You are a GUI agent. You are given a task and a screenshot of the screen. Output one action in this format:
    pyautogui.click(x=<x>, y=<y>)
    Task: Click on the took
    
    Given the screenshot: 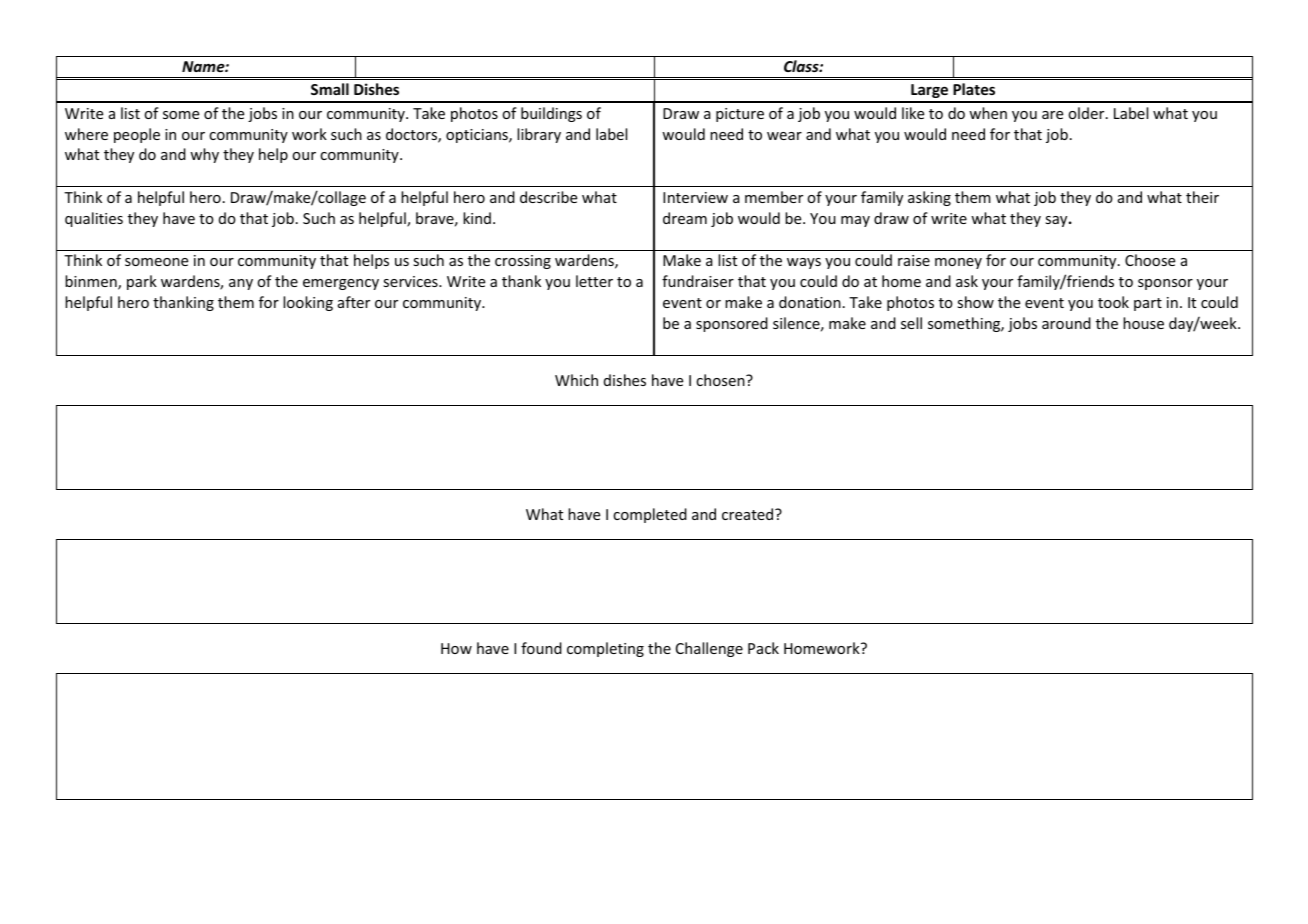 What is the action you would take?
    pyautogui.click(x=1113, y=302)
